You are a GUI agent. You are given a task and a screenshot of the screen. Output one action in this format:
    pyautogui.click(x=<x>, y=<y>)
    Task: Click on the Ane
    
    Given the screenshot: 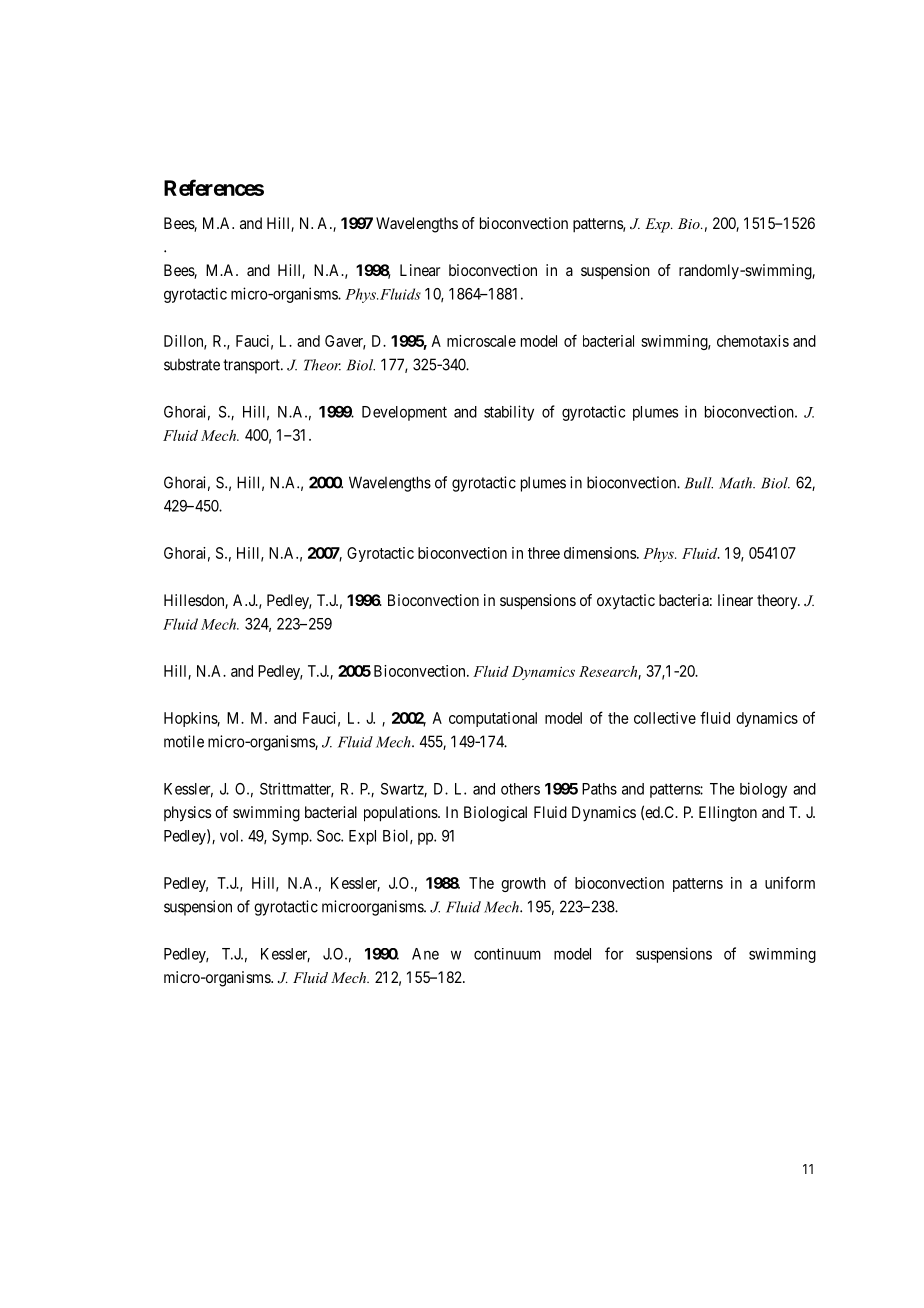 What is the action you would take?
    pyautogui.click(x=425, y=954)
